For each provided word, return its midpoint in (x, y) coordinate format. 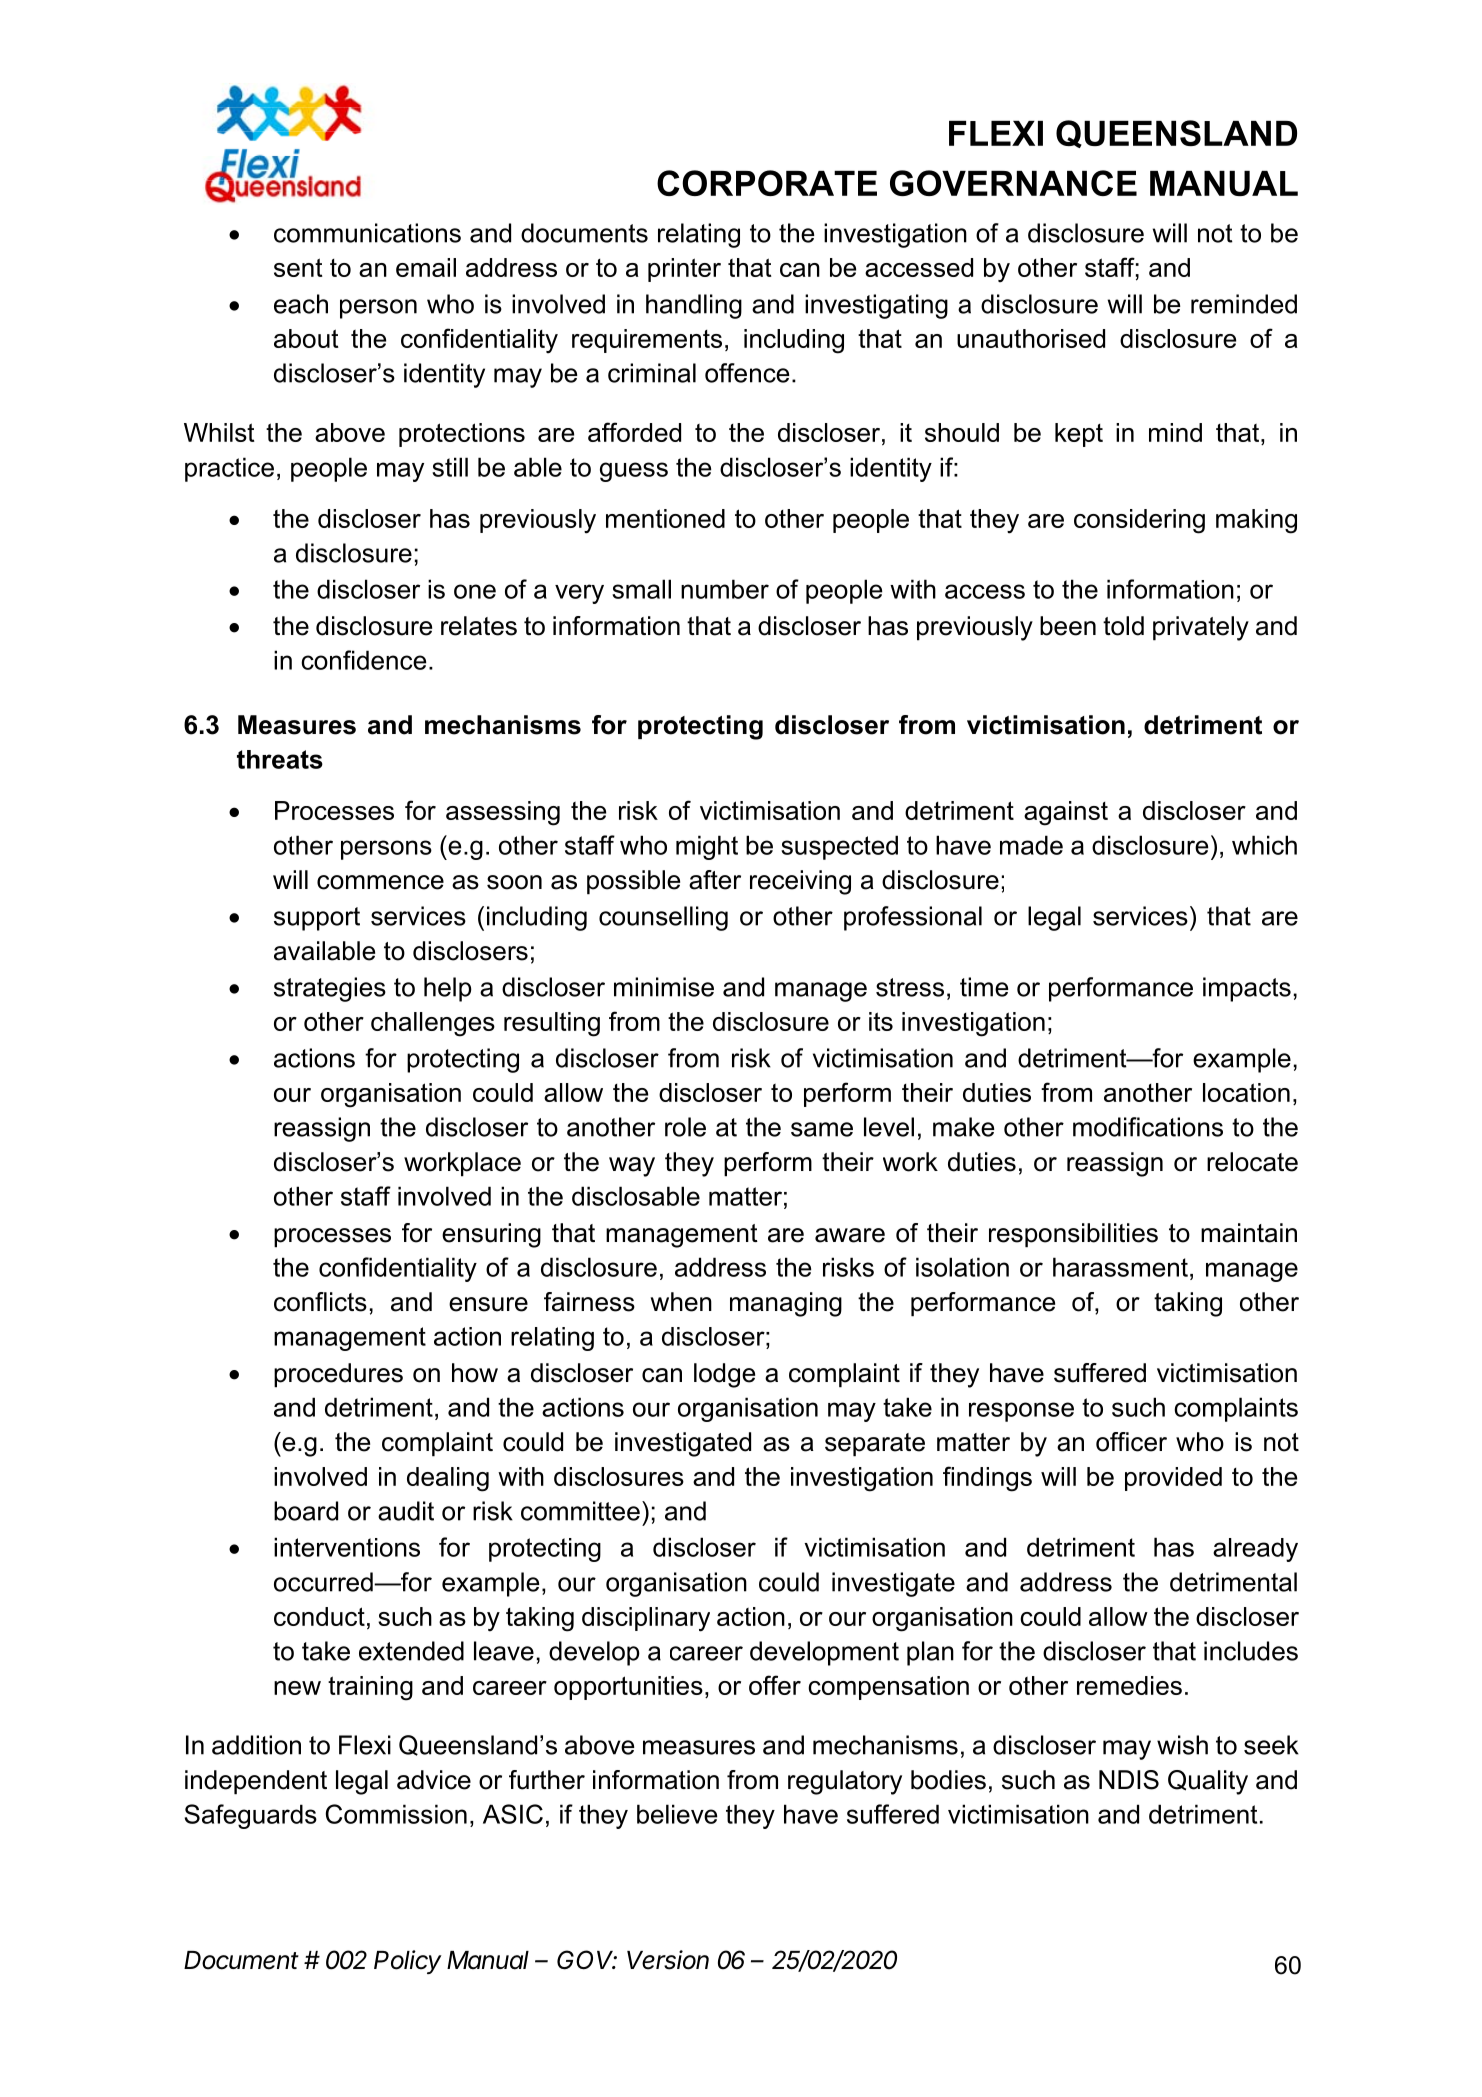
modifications (1148, 1127)
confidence (363, 660)
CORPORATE (767, 183)
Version (668, 1960)
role (685, 1127)
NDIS (1129, 1780)
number (725, 589)
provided (1173, 1479)
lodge (724, 1375)
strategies (330, 989)
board (306, 1511)
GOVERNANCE (1013, 183)
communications (367, 233)
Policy (408, 1962)
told (1123, 626)
